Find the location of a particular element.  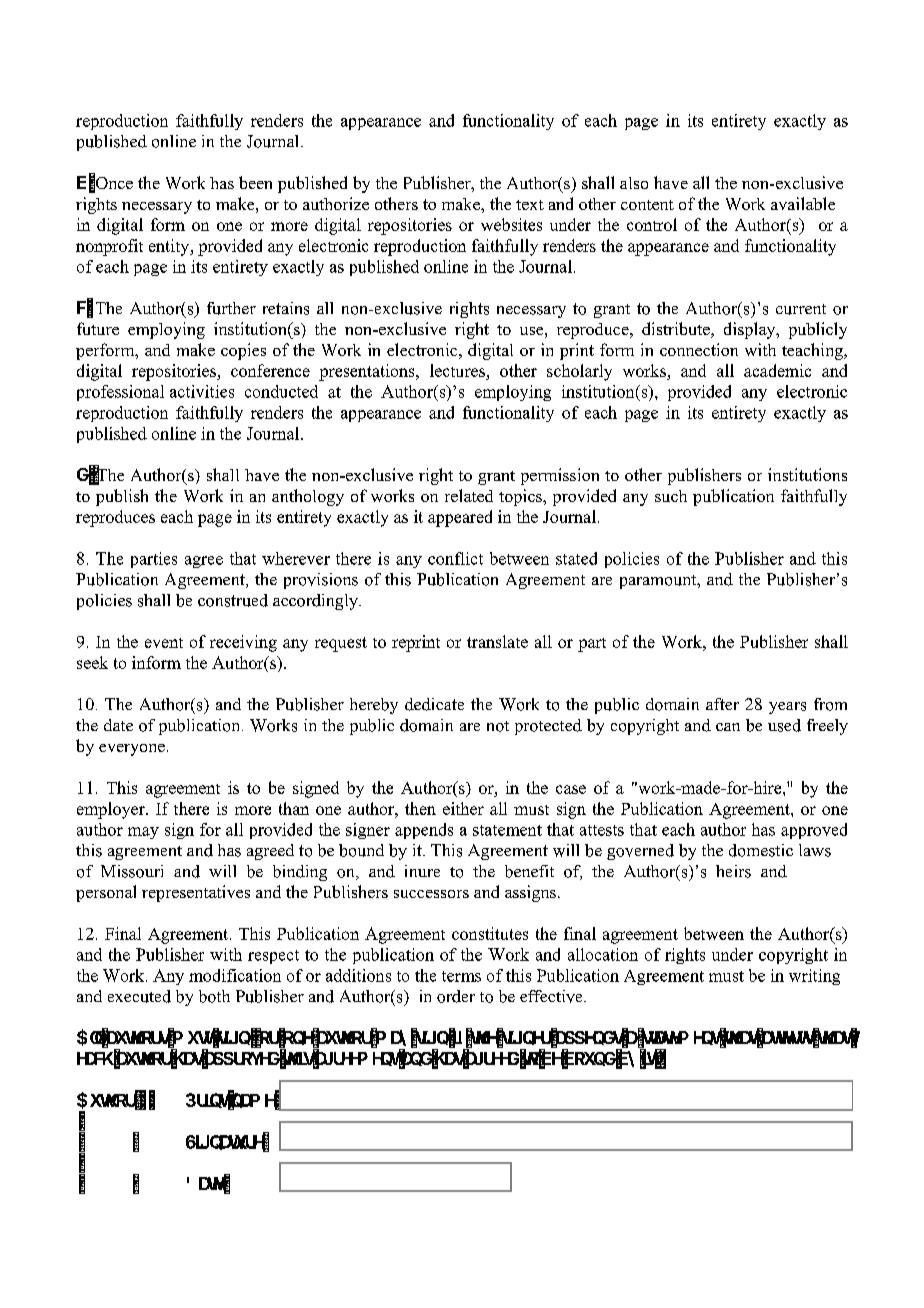

entity is located at coordinates (170, 247).
